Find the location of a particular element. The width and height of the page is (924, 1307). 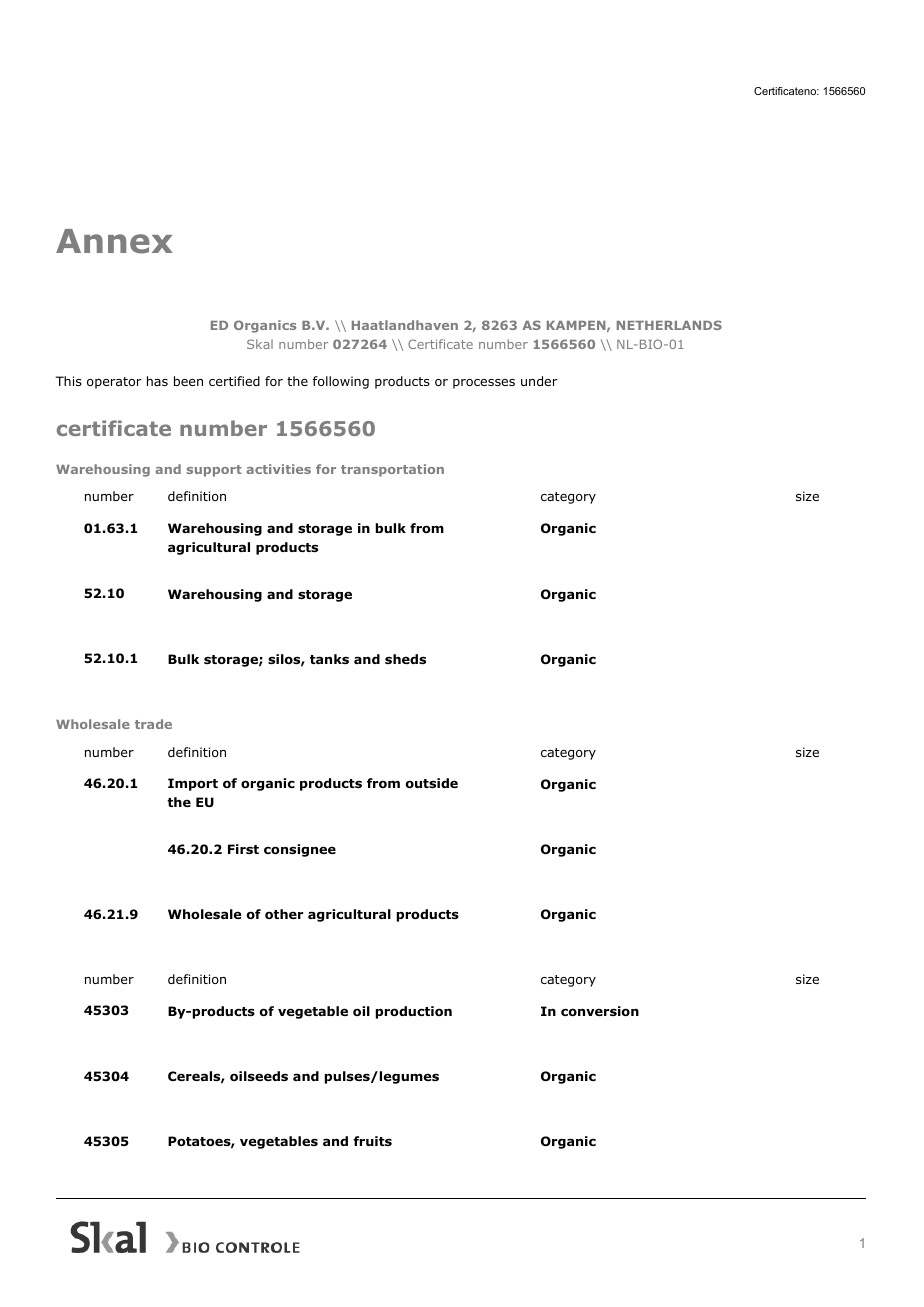

other is located at coordinates (284, 914).
